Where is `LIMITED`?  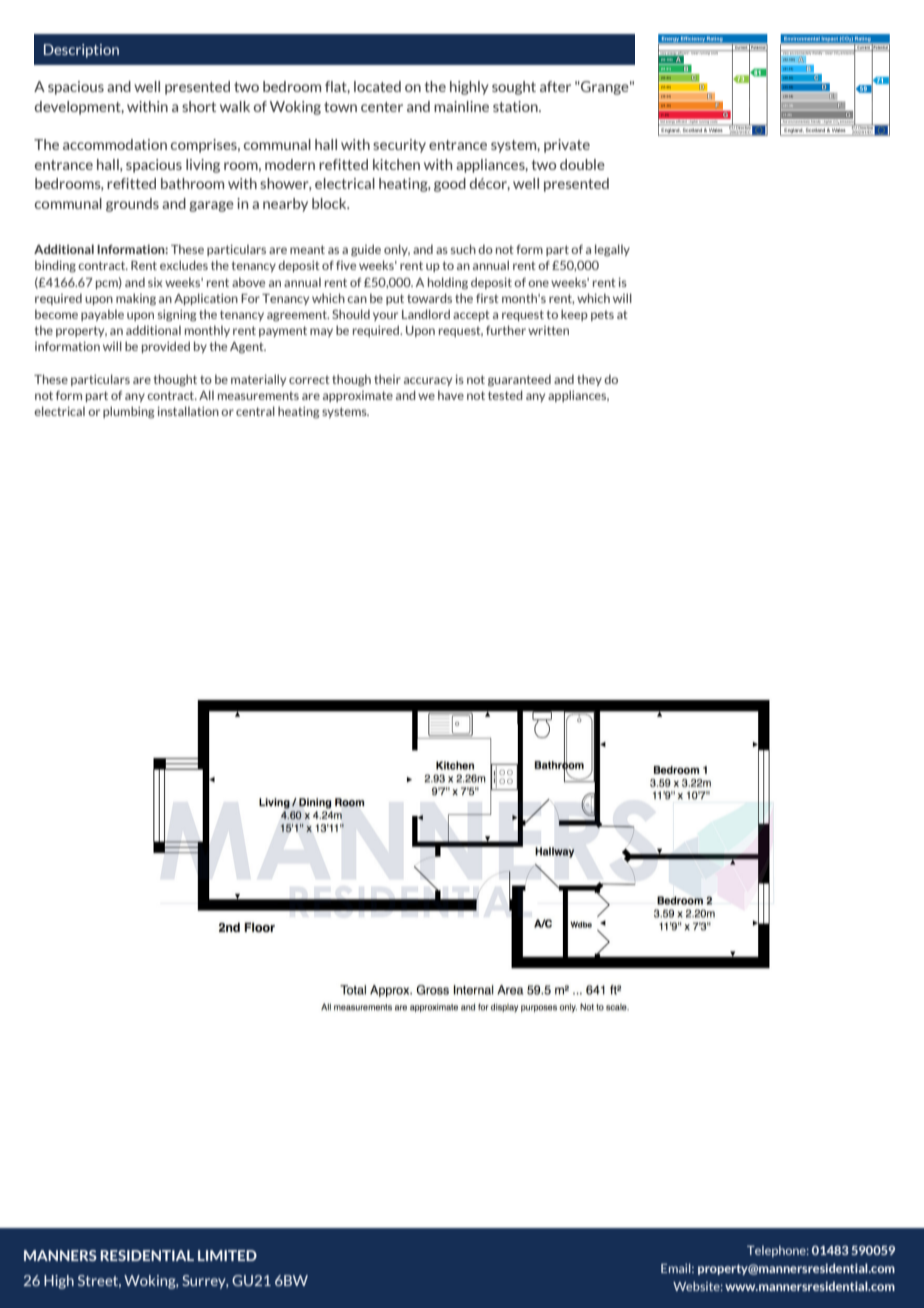 LIMITED is located at coordinates (227, 1255).
